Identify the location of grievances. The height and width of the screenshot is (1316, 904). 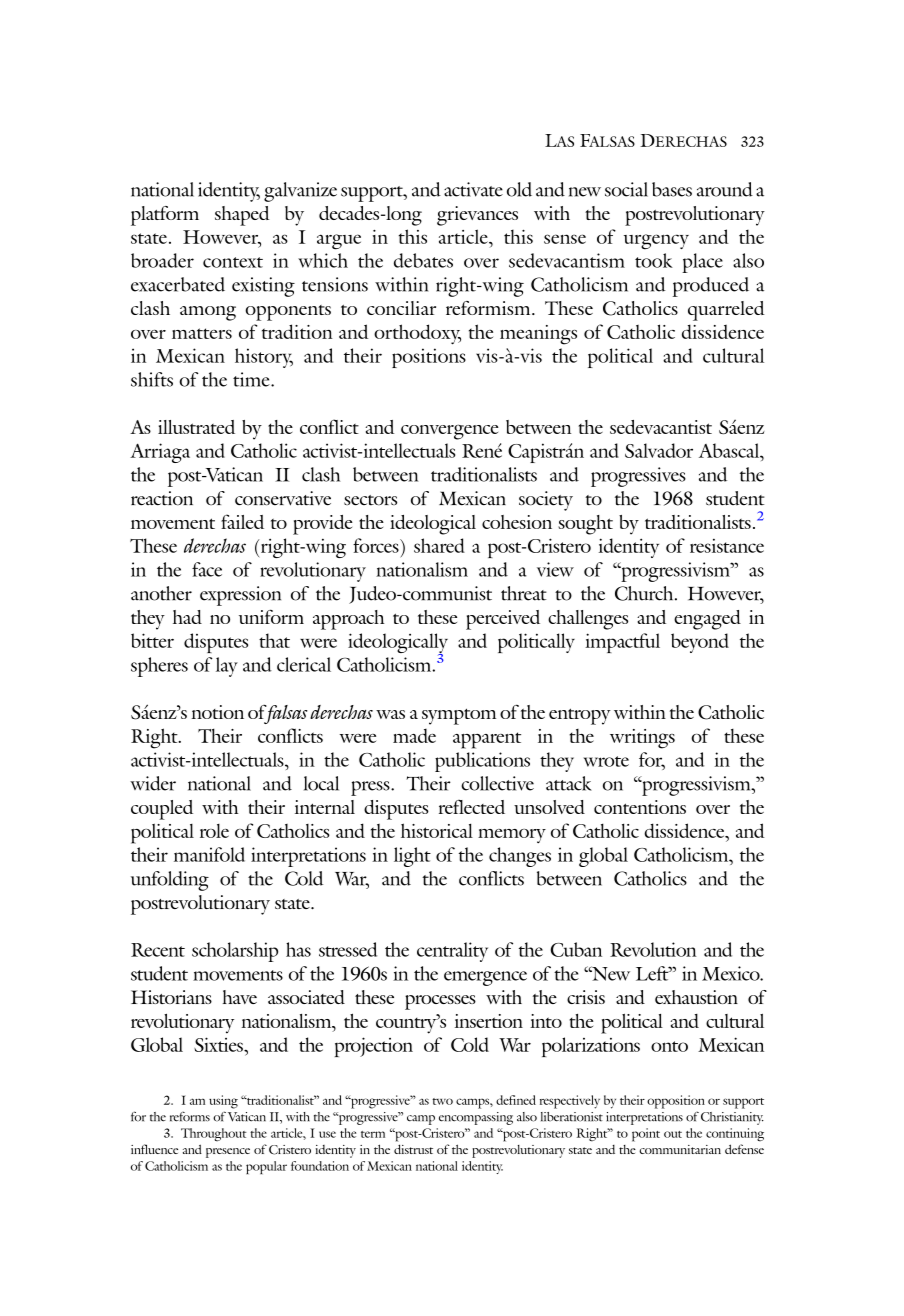
(477, 216).
